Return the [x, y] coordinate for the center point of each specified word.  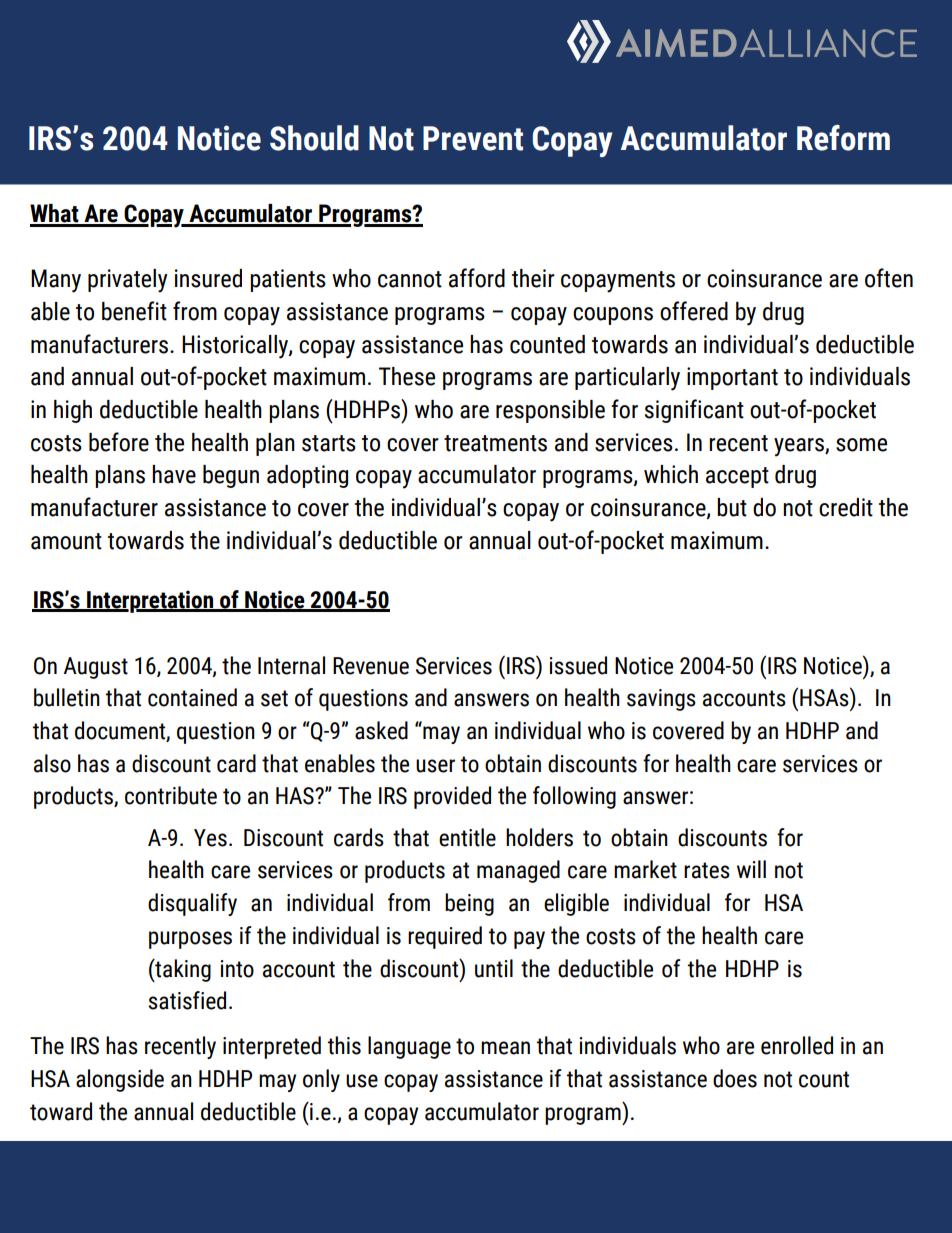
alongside [120, 1080]
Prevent [473, 138]
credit [846, 507]
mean [505, 1048]
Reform [843, 138]
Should [314, 138]
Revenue [371, 666]
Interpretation [150, 601]
